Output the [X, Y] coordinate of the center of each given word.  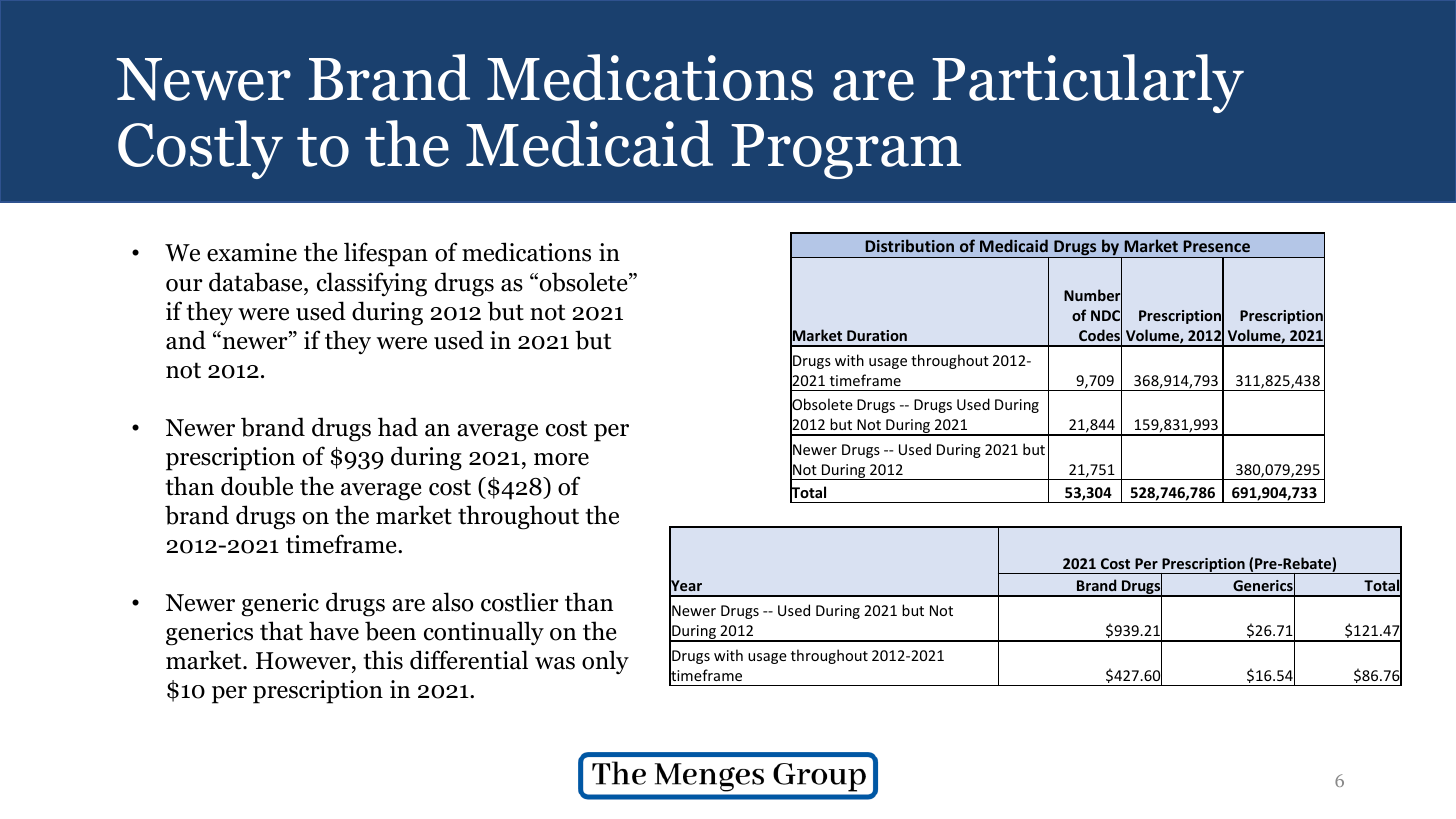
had [398, 427]
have [334, 631]
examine [252, 252]
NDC [1106, 316]
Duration [877, 335]
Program [846, 151]
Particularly [1088, 83]
